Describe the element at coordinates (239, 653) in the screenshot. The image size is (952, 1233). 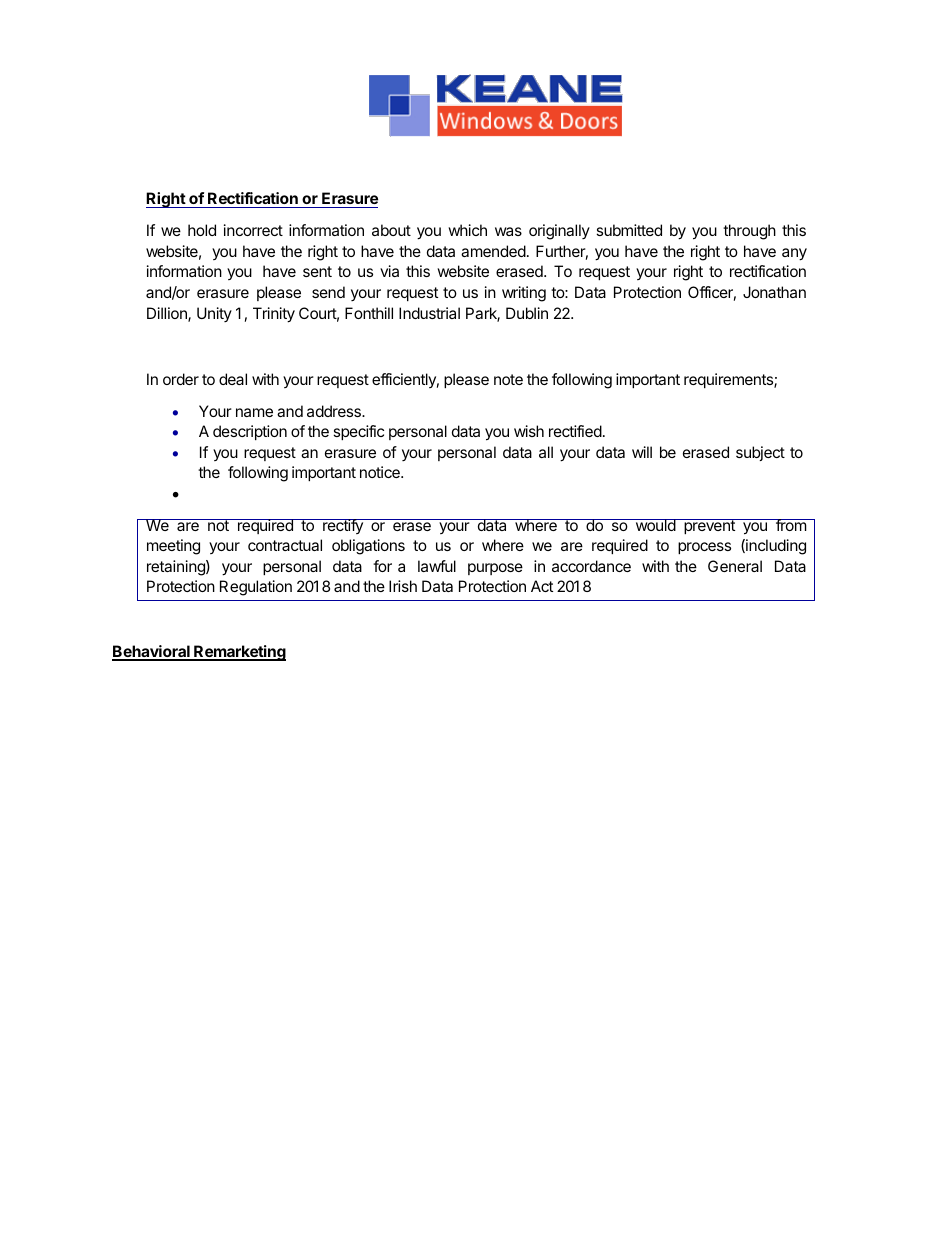
I see `Remarketing` at that location.
